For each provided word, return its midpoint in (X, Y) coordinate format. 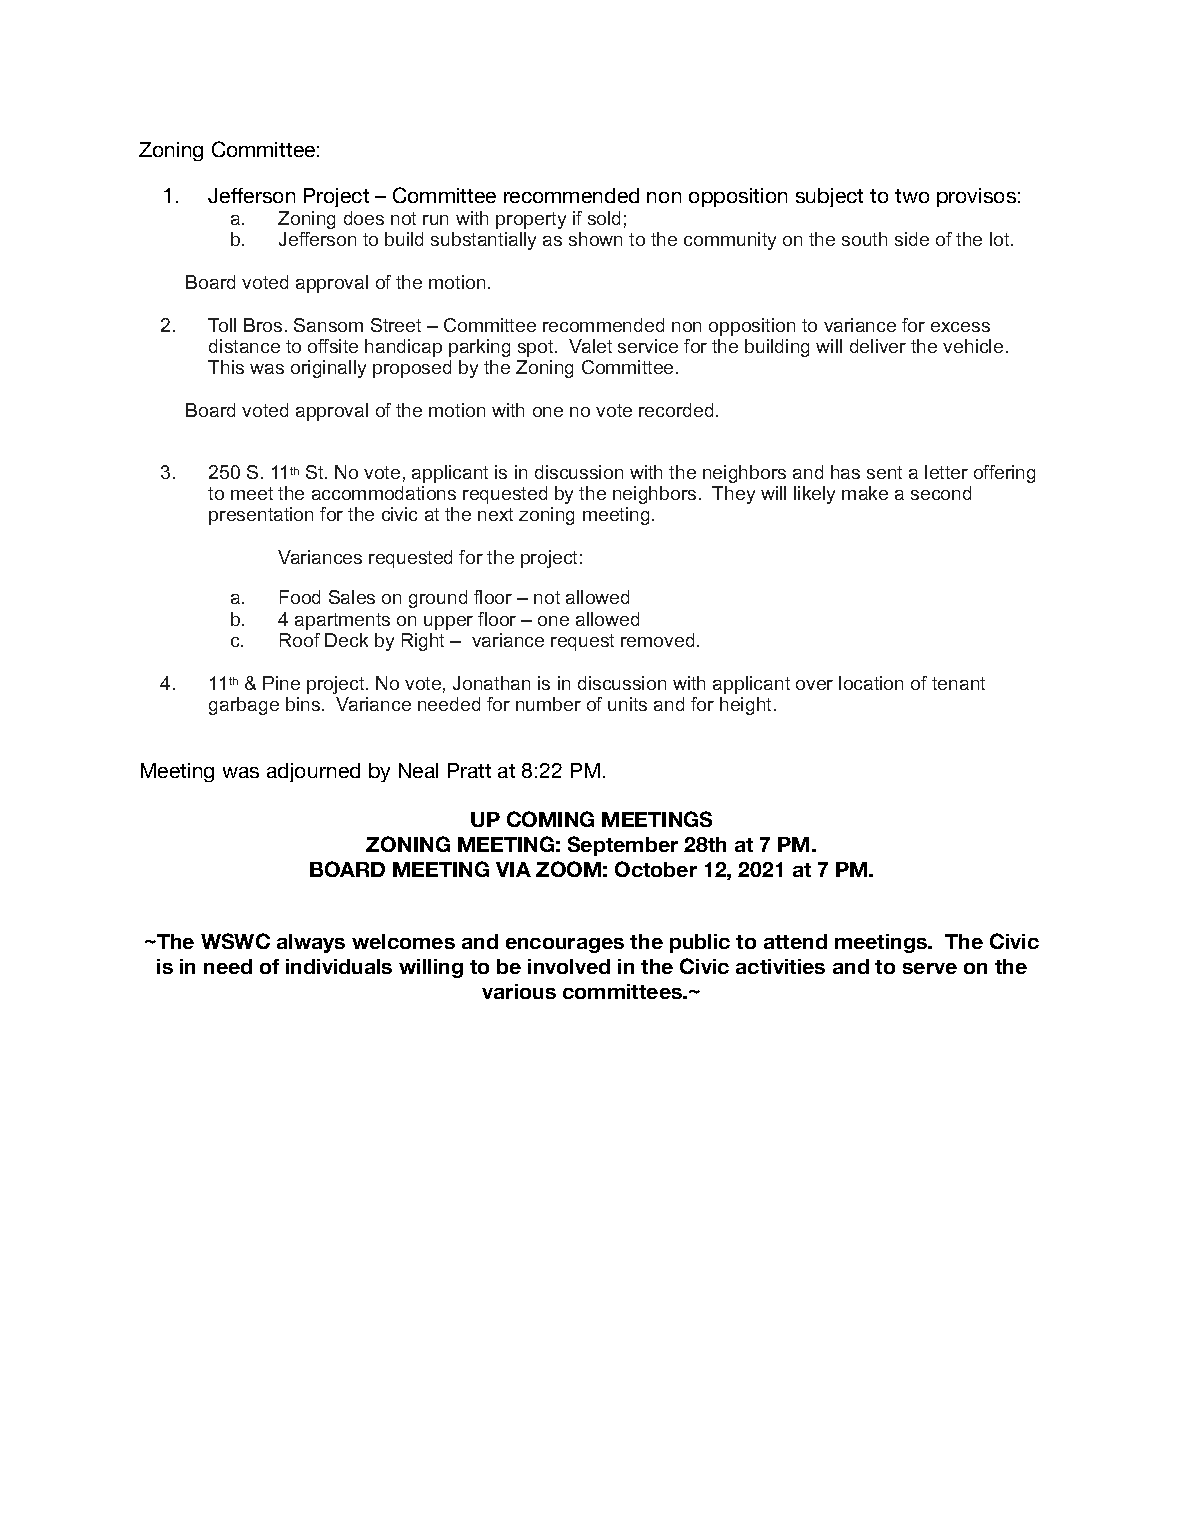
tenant (958, 683)
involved (569, 966)
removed (657, 640)
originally (328, 369)
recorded (676, 410)
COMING (550, 819)
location (871, 683)
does (364, 218)
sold (604, 218)
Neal (418, 770)
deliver (878, 346)
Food (300, 597)
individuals (339, 966)
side (912, 239)
